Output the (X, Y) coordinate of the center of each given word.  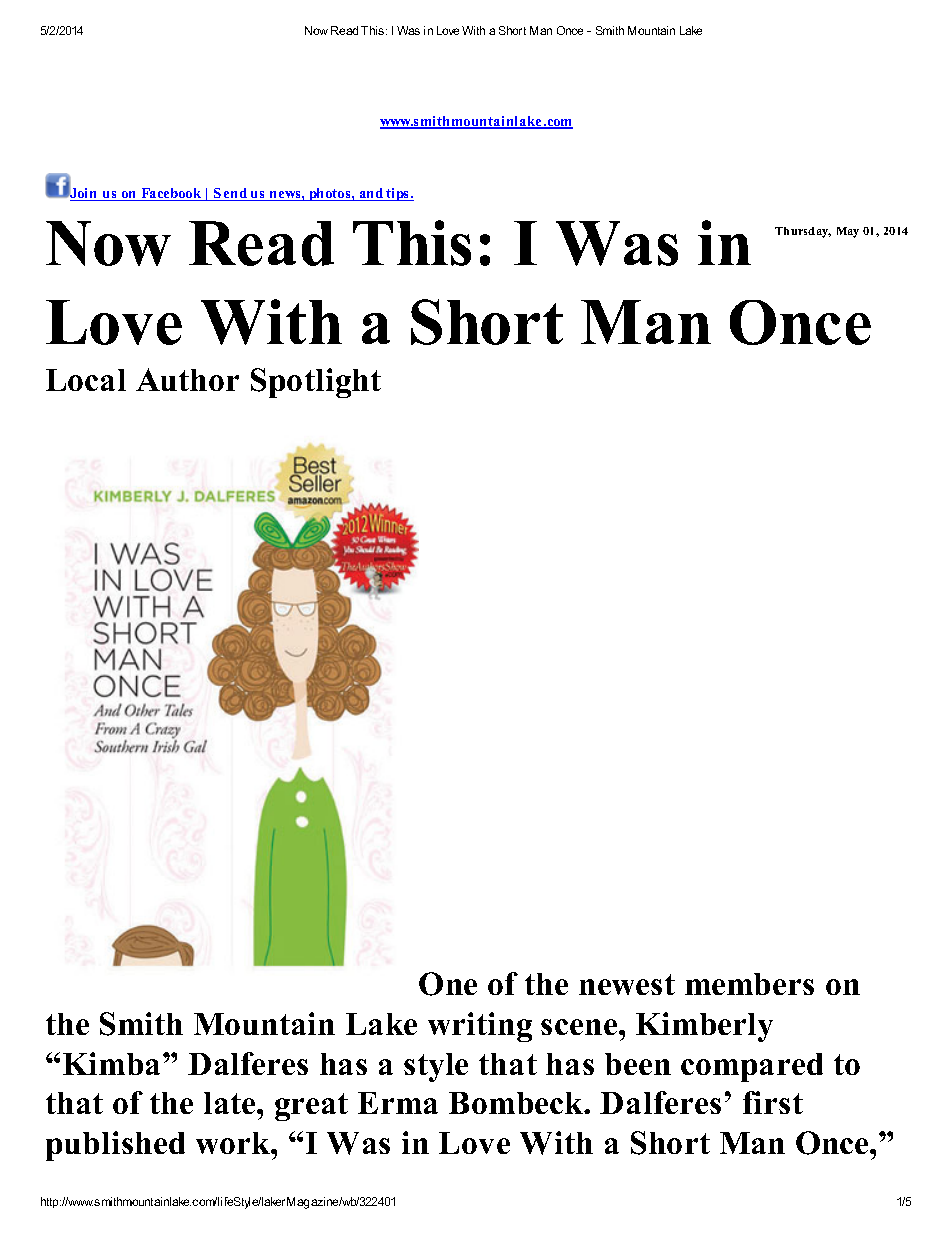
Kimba (111, 1063)
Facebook (171, 194)
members (749, 984)
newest (627, 984)
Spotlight (316, 383)
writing (480, 1027)
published (115, 1146)
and (371, 194)
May (848, 232)
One (448, 984)
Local (86, 380)
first (773, 1102)
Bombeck (517, 1103)
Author (187, 379)
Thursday (803, 232)
